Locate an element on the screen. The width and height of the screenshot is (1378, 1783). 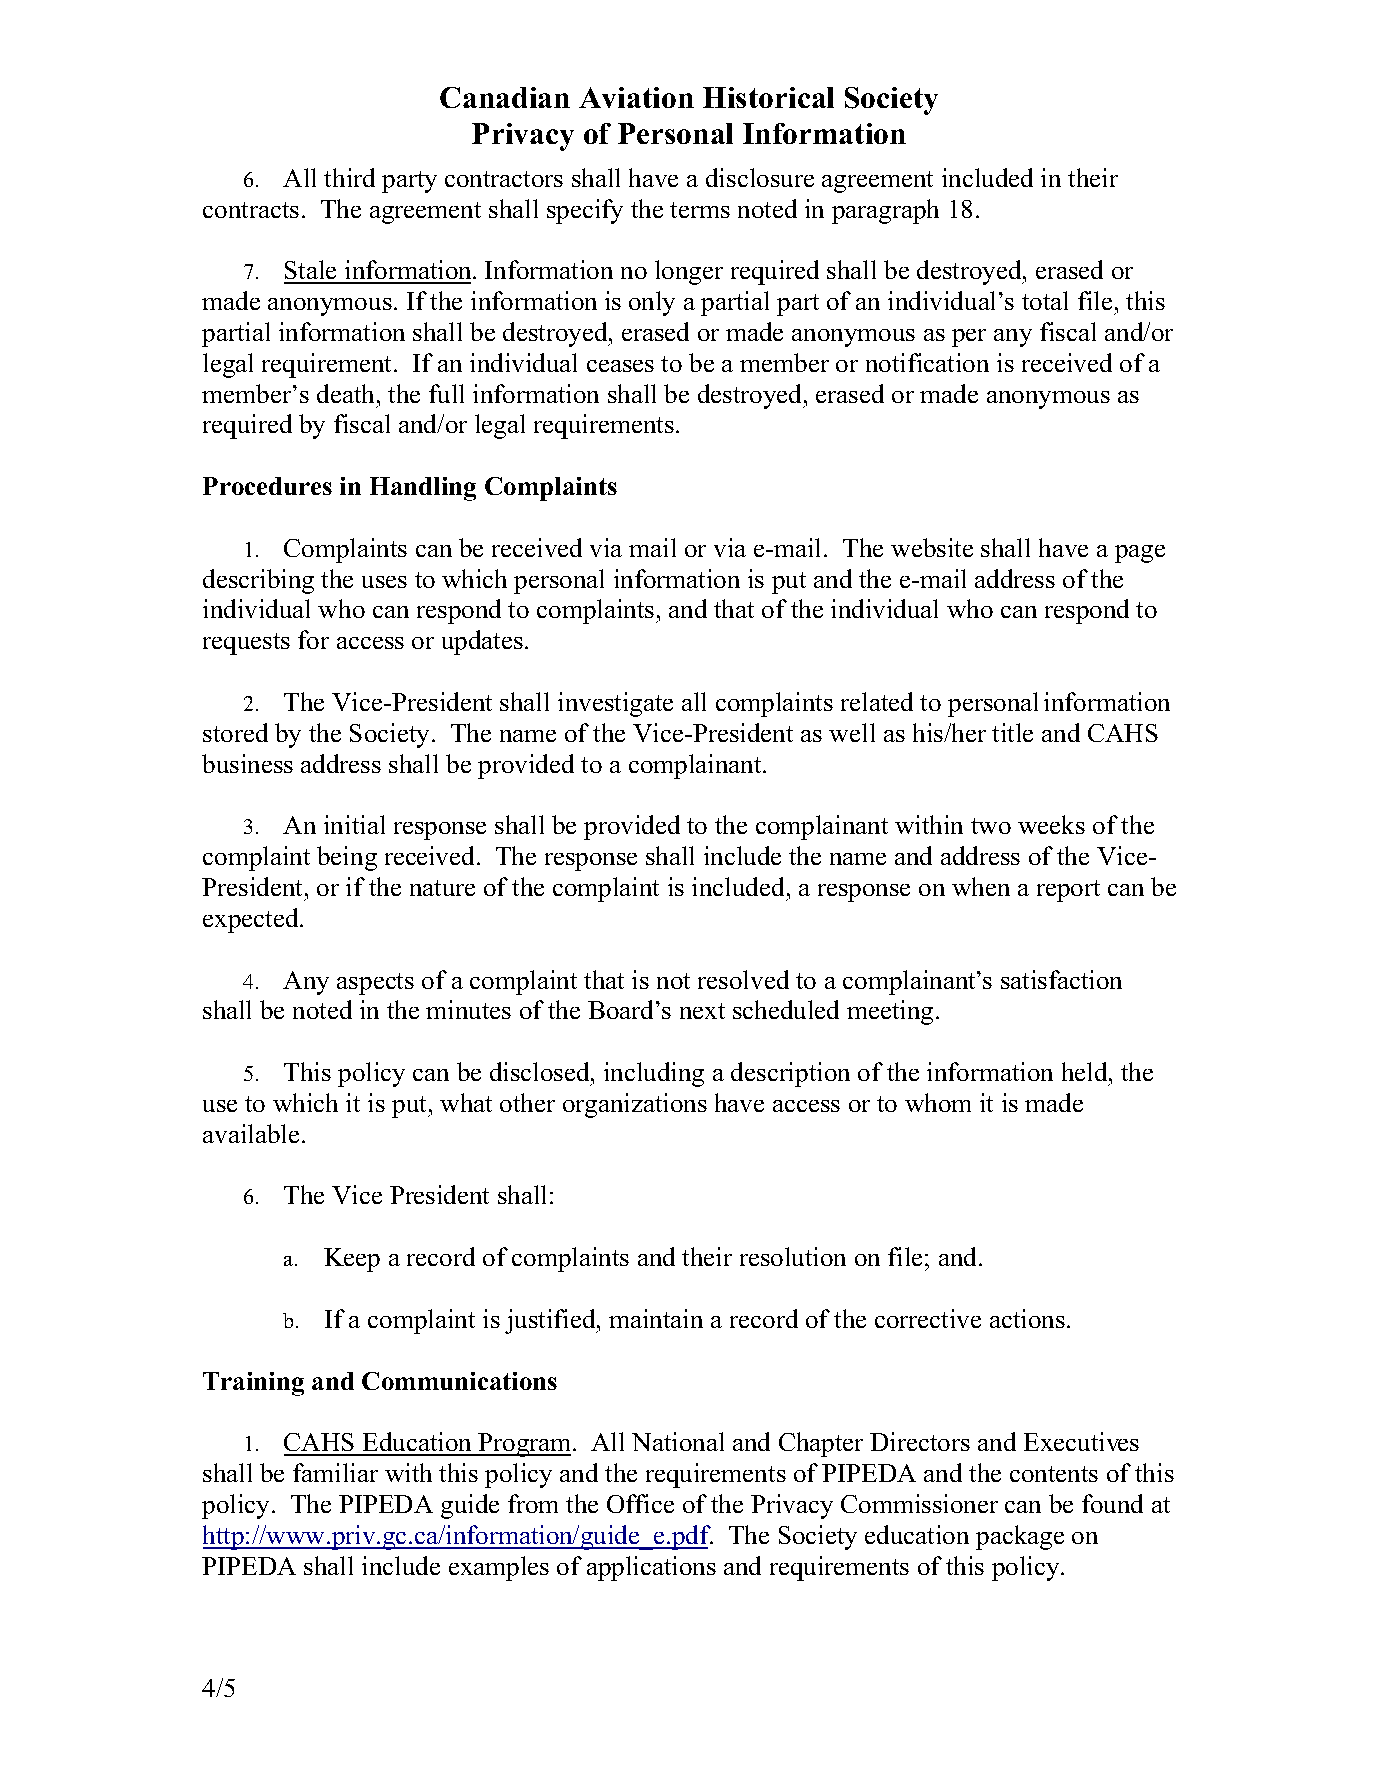
website is located at coordinates (932, 547).
